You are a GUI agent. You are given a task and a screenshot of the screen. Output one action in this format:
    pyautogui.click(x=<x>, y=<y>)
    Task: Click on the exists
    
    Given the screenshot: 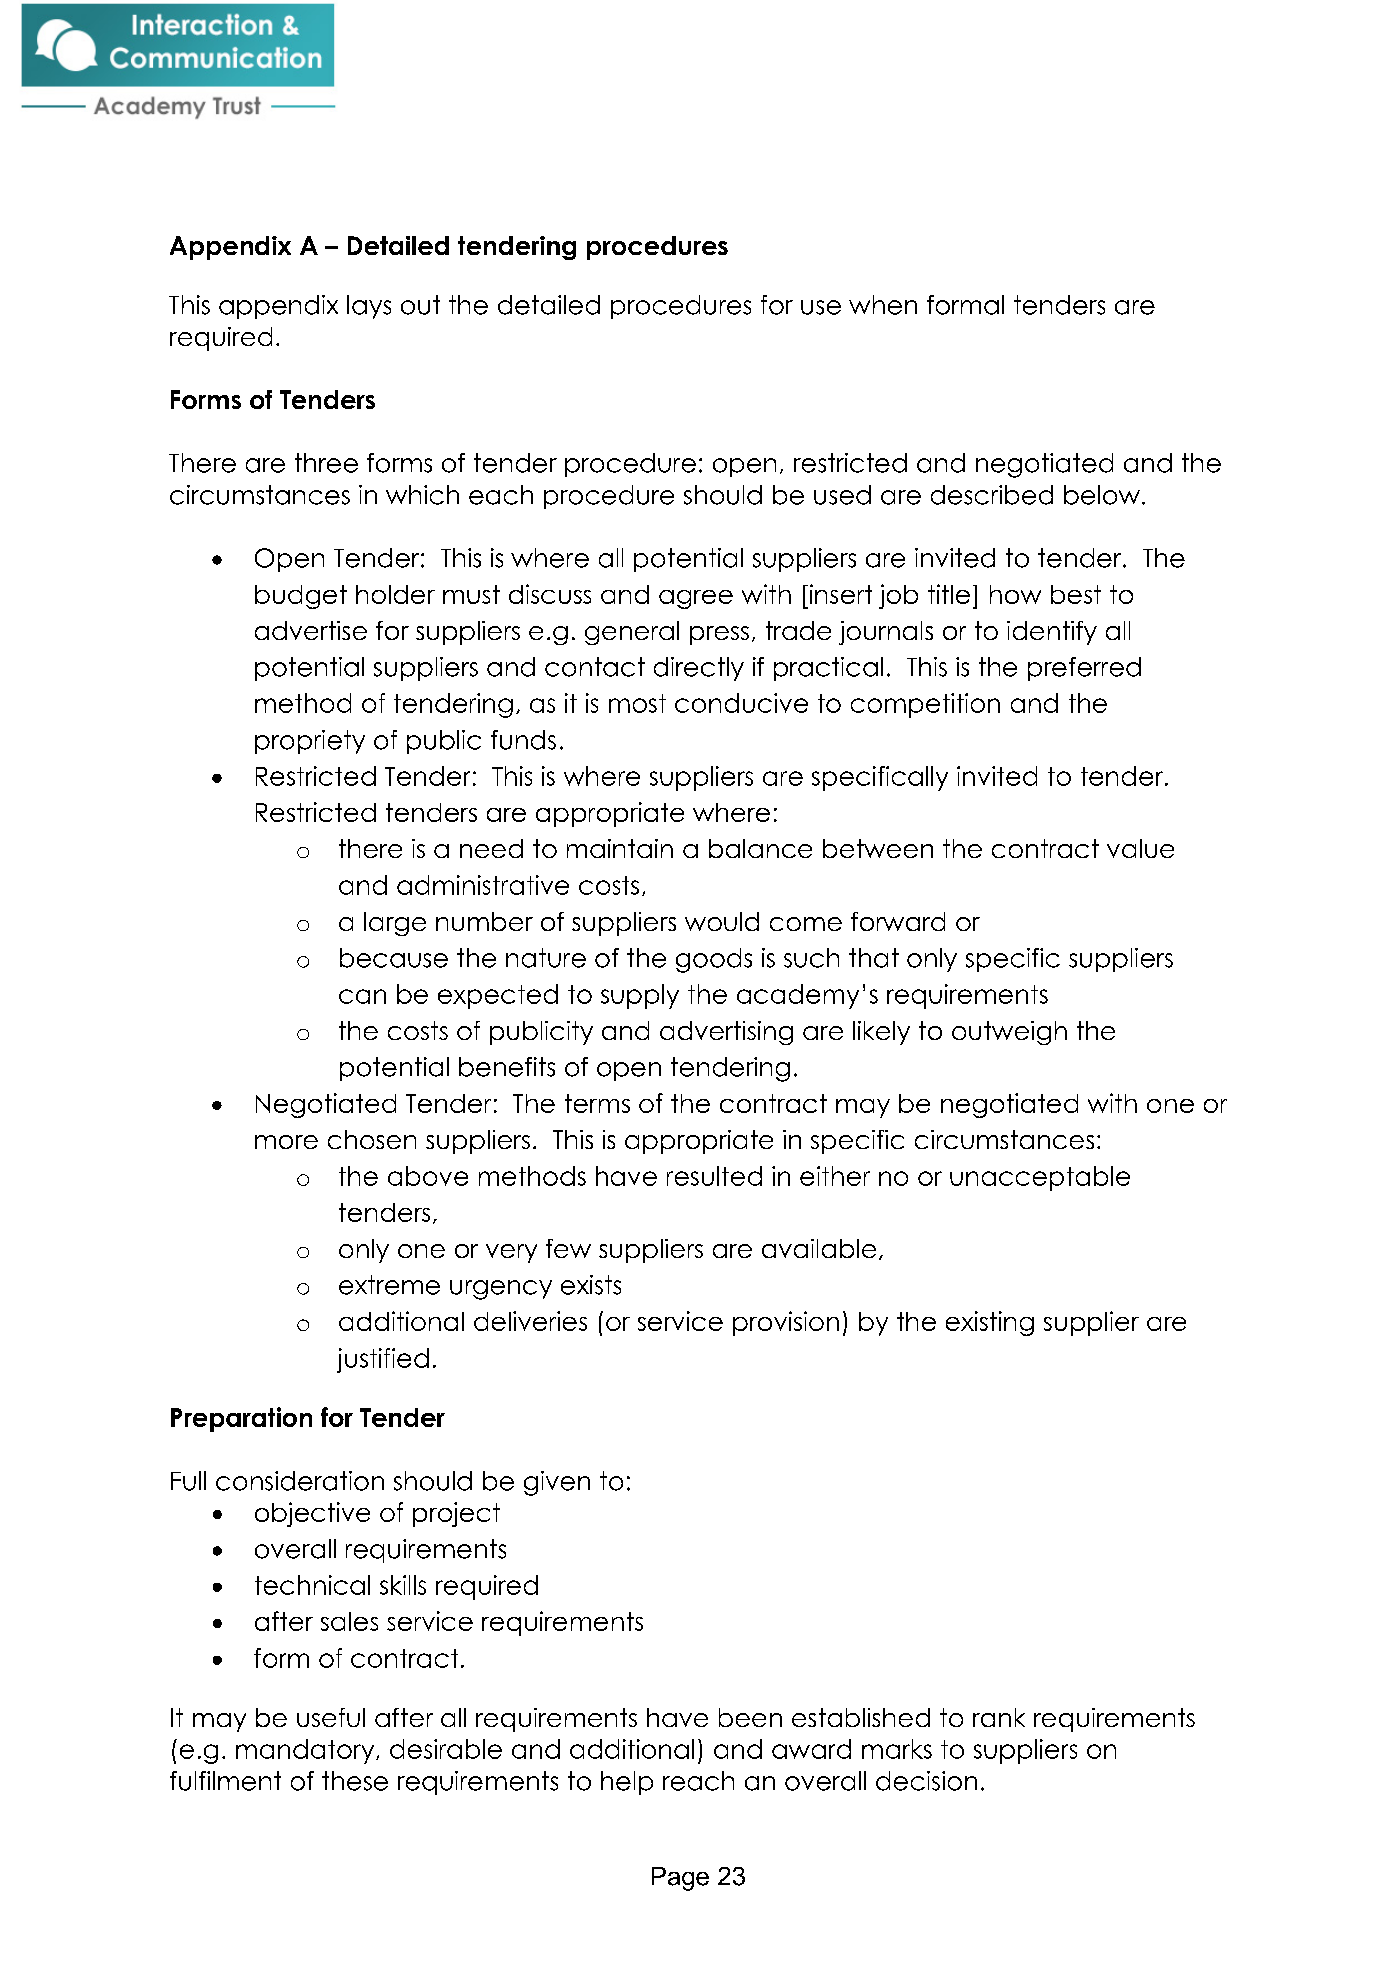 What is the action you would take?
    pyautogui.click(x=591, y=1285)
